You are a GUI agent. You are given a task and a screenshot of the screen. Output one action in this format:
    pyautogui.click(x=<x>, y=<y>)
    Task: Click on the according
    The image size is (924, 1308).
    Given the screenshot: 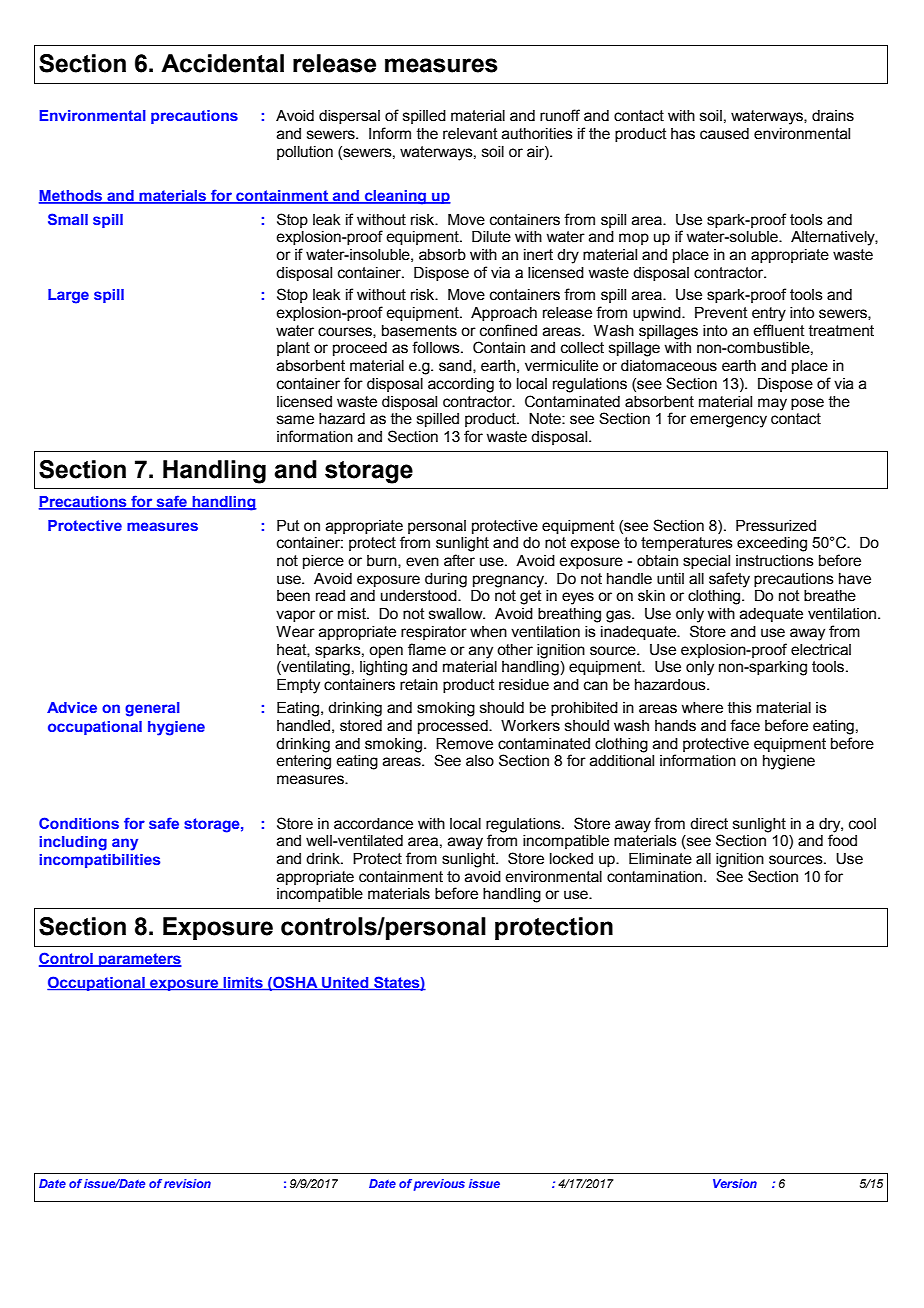 What is the action you would take?
    pyautogui.click(x=461, y=385)
